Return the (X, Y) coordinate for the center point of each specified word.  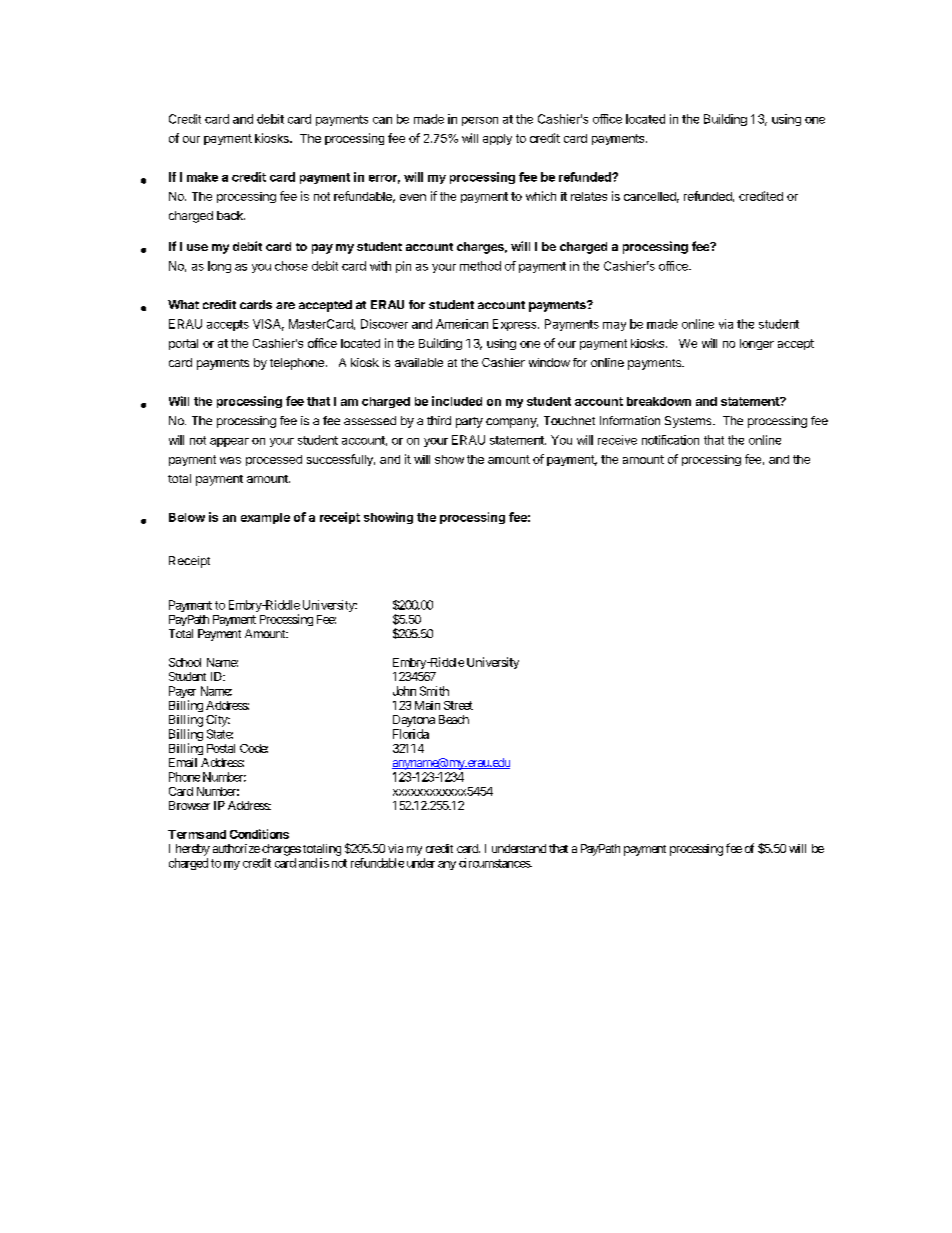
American (462, 324)
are (285, 305)
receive (617, 440)
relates (589, 196)
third (439, 420)
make (202, 177)
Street (458, 705)
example (265, 518)
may (614, 326)
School (185, 662)
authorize (236, 848)
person (480, 121)
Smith (434, 691)
